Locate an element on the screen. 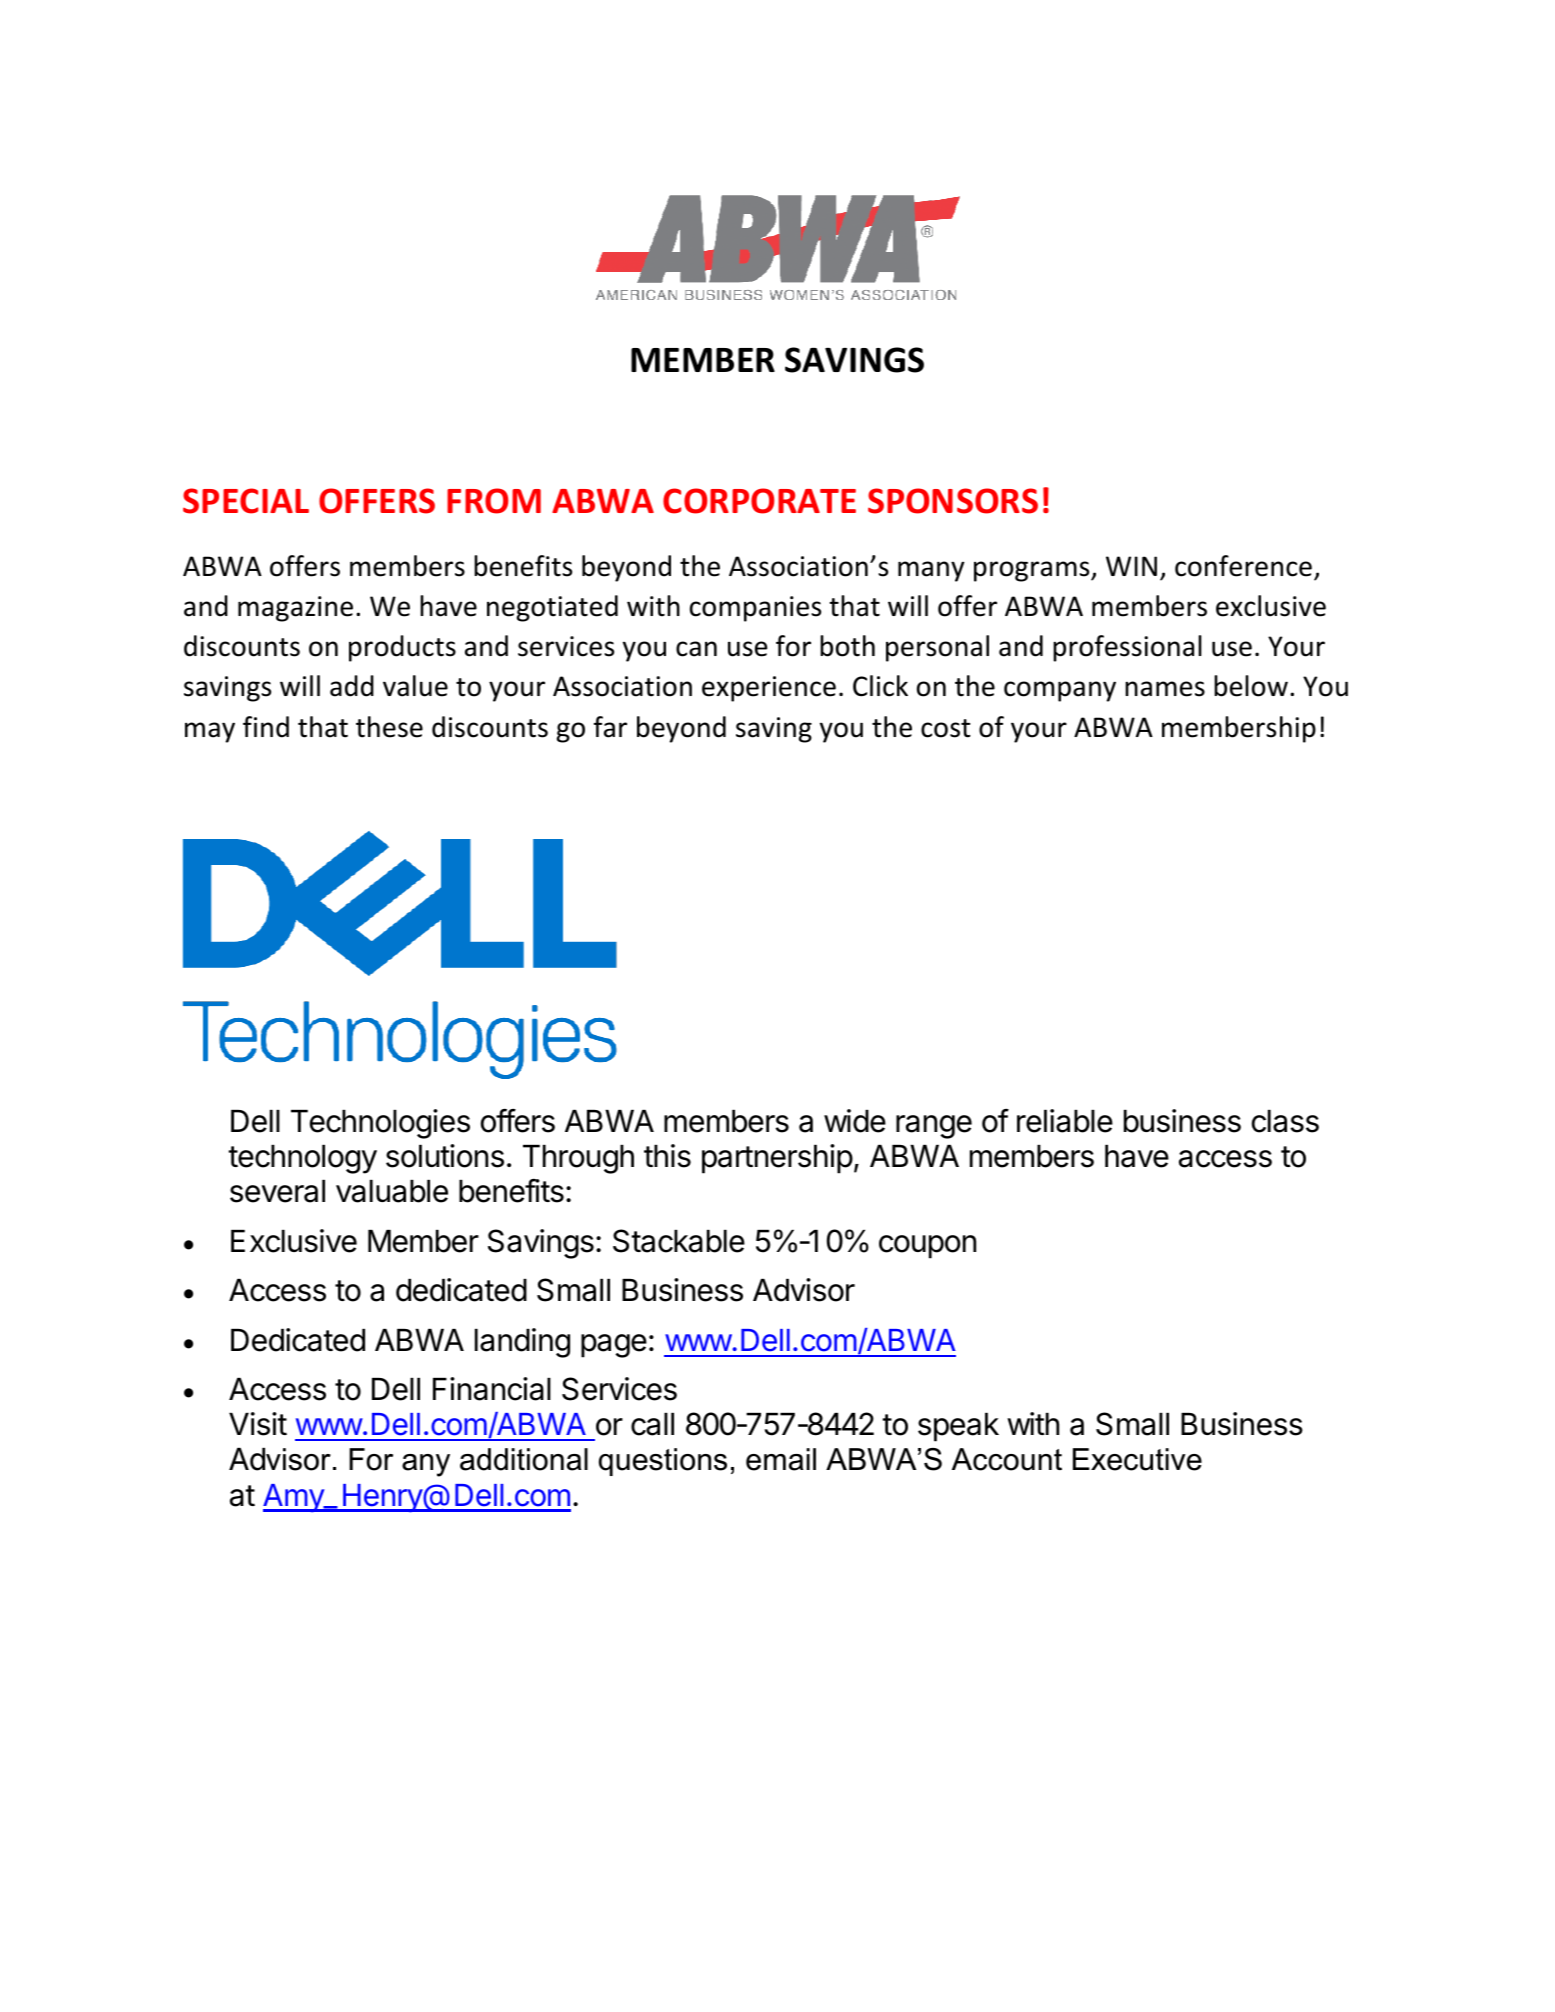  reliable is located at coordinates (1065, 1121).
